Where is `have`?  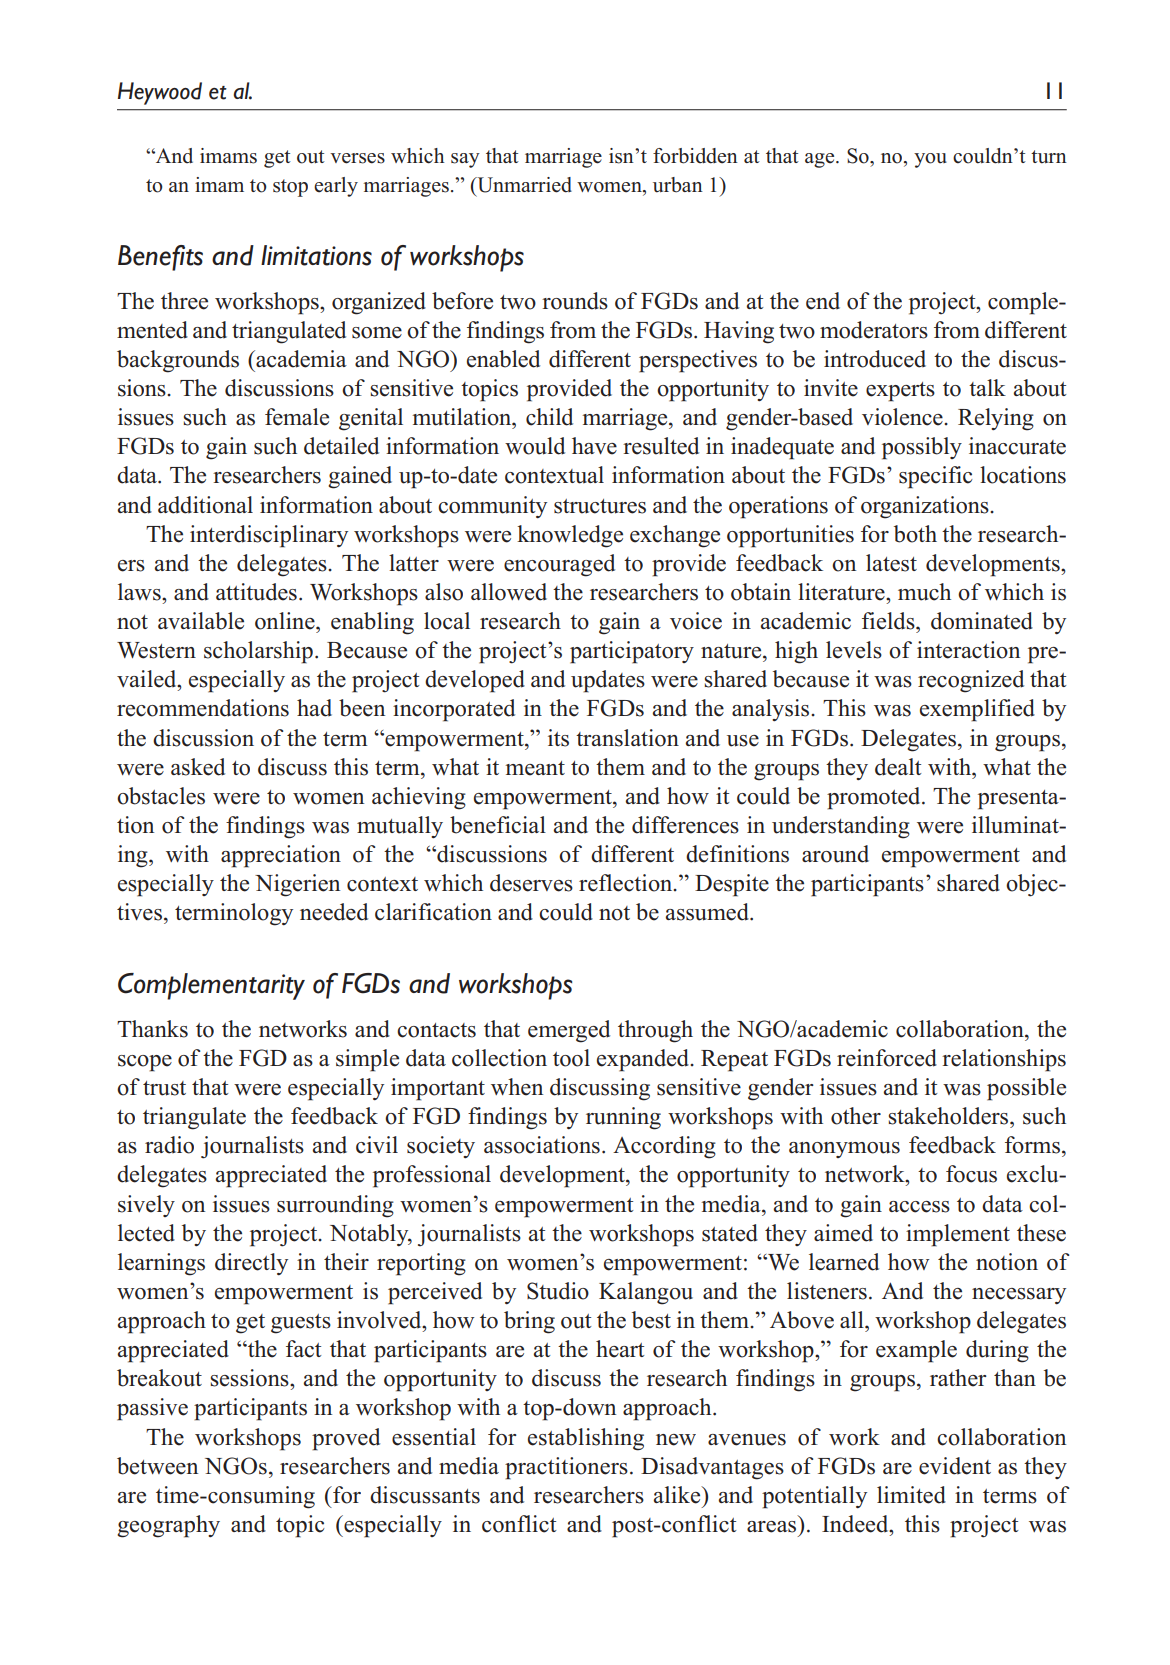 have is located at coordinates (594, 446).
